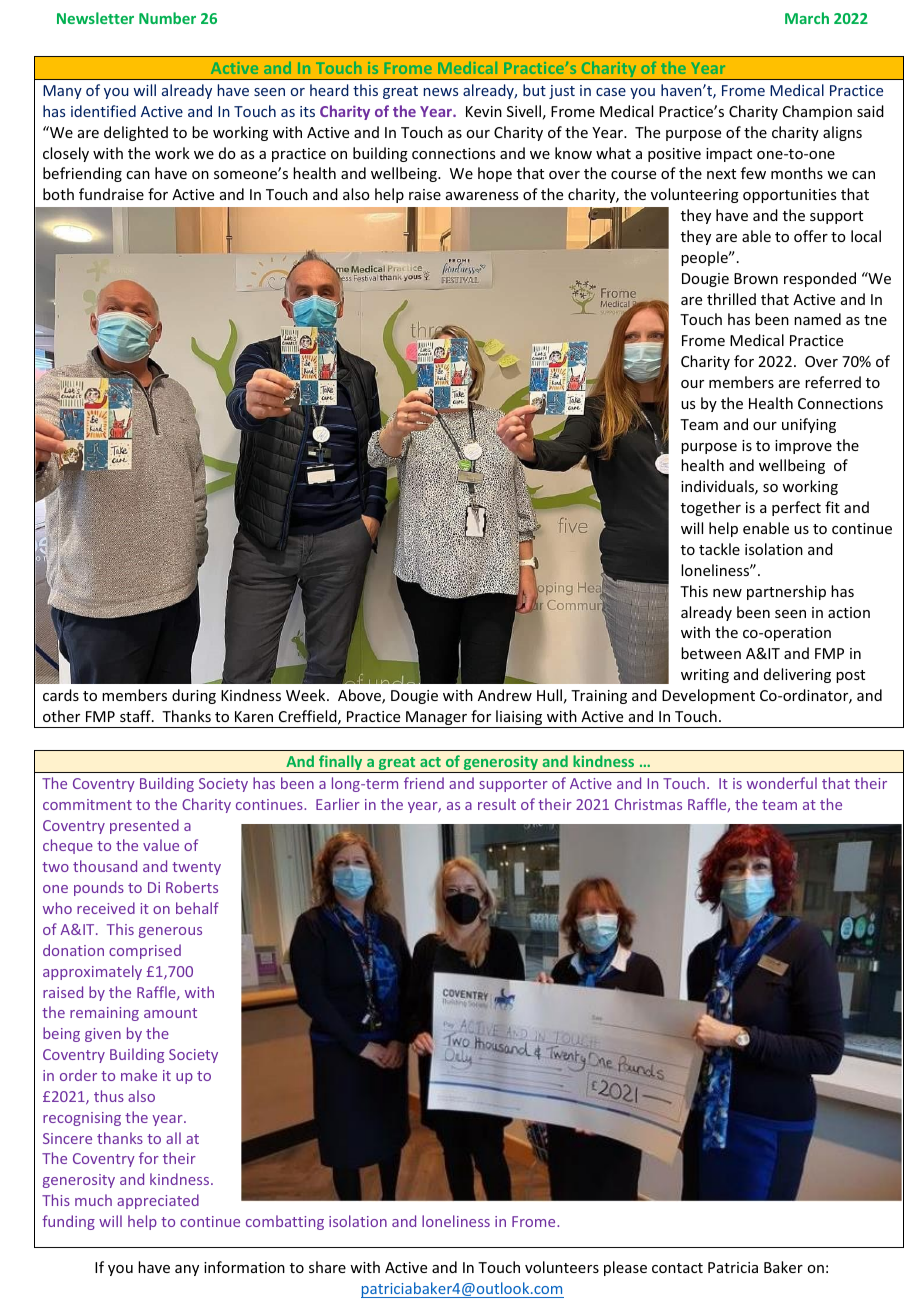 This screenshot has height=1308, width=924. Describe the element at coordinates (803, 447) in the screenshot. I see `improve` at that location.
